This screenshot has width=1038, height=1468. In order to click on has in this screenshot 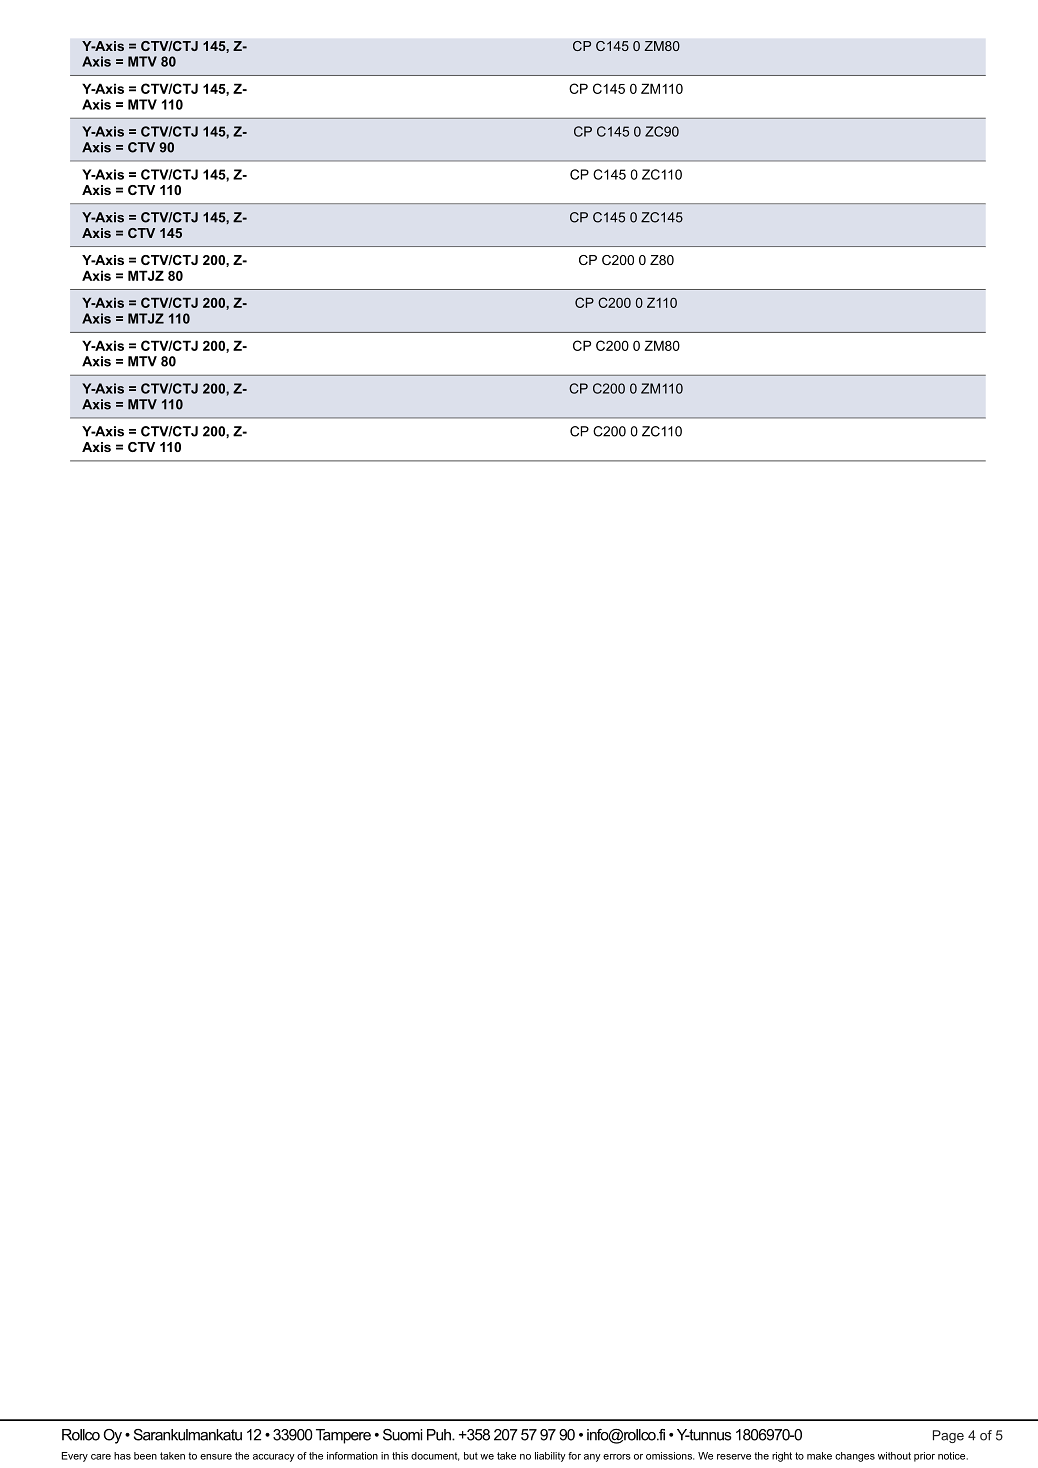, I will do `click(122, 1456)`.
